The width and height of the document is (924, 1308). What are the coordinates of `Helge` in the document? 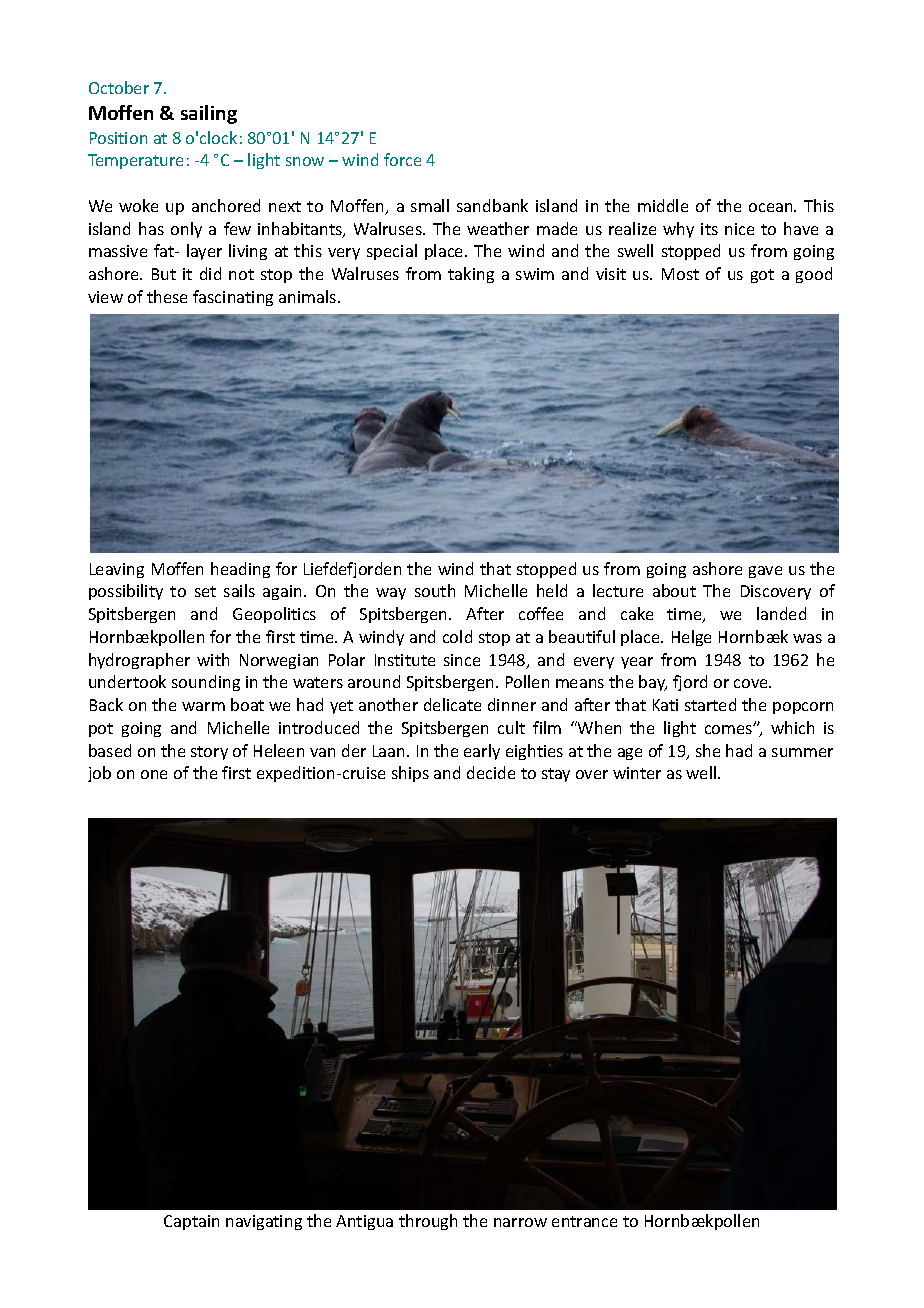 It's located at (691, 638).
